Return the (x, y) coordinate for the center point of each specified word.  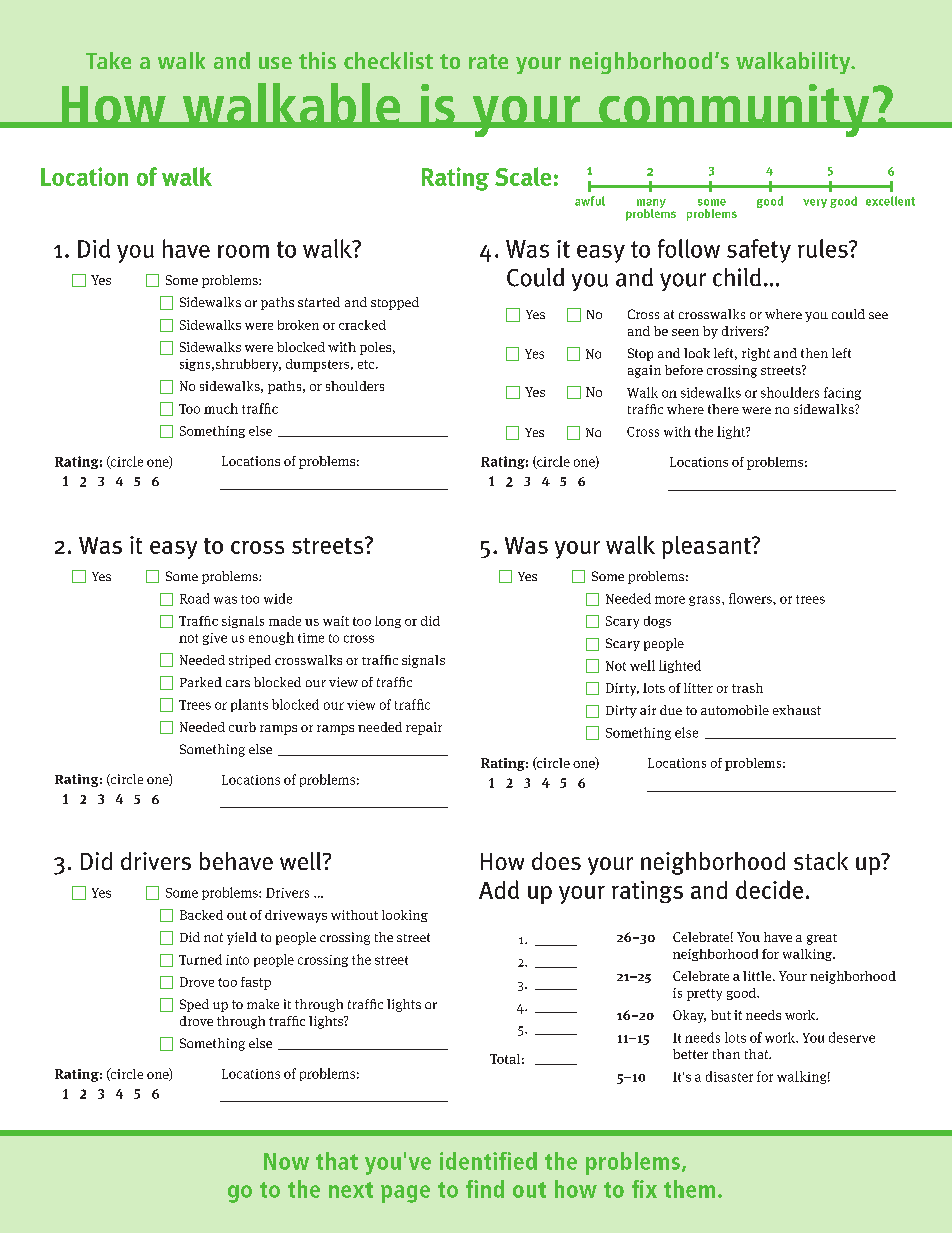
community (734, 110)
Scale (523, 176)
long (388, 622)
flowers (751, 598)
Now (286, 1161)
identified (488, 1161)
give (215, 639)
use (275, 63)
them (689, 1189)
